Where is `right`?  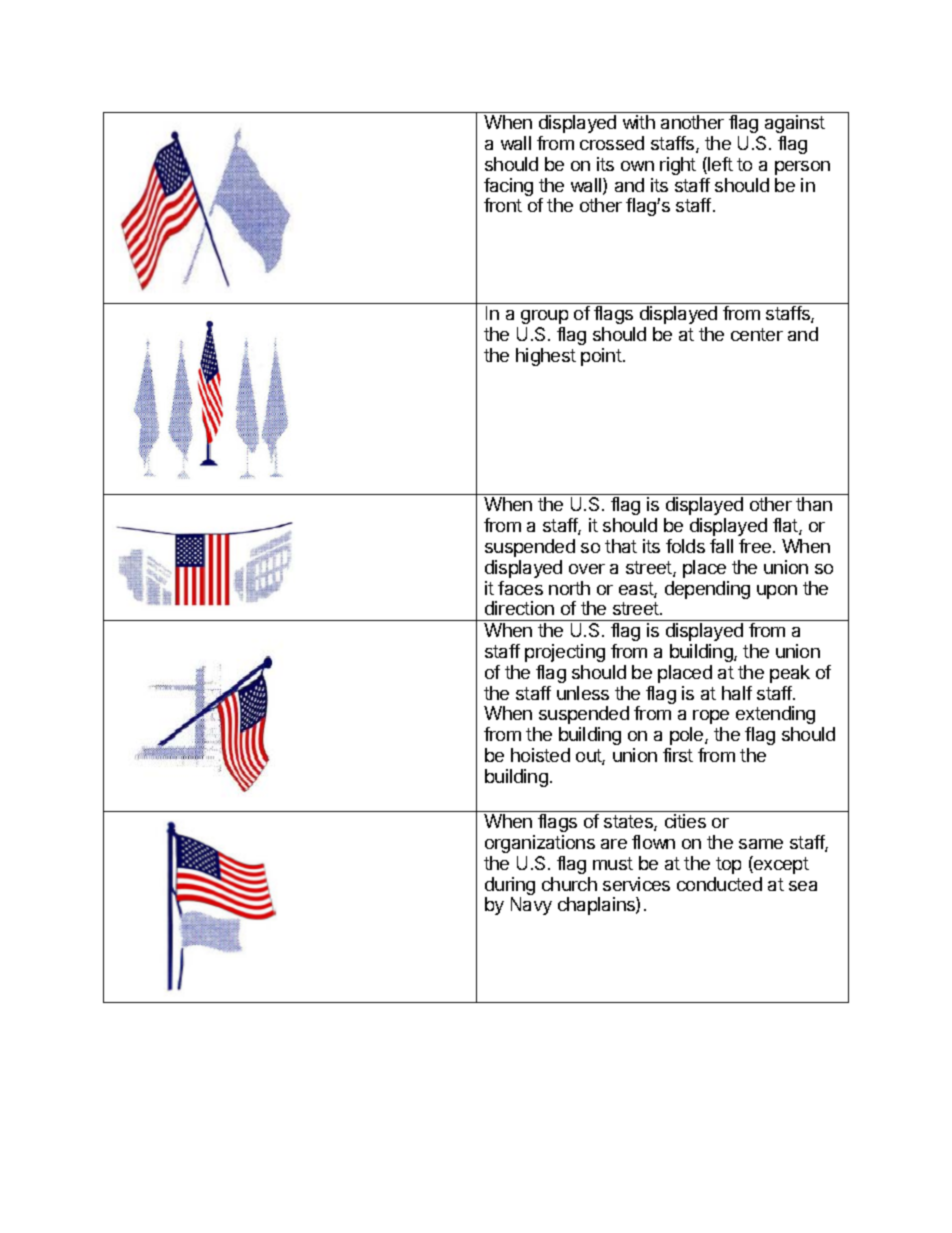
right is located at coordinates (678, 166).
